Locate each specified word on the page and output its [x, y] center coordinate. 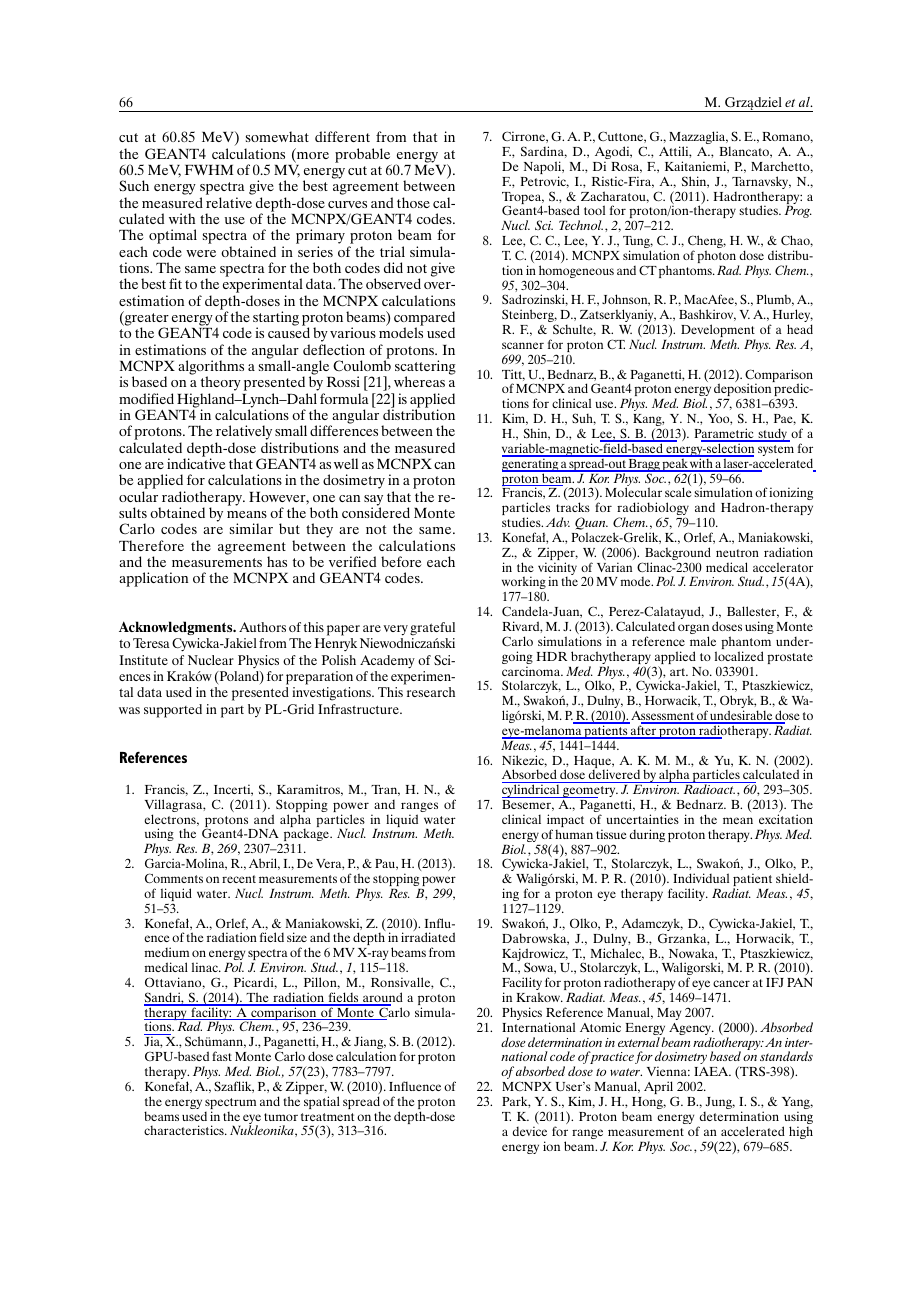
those [413, 202]
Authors [262, 627]
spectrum [230, 1105]
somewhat [277, 136]
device [530, 1131]
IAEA [712, 1071]
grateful [432, 629]
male [703, 641]
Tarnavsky [761, 182]
